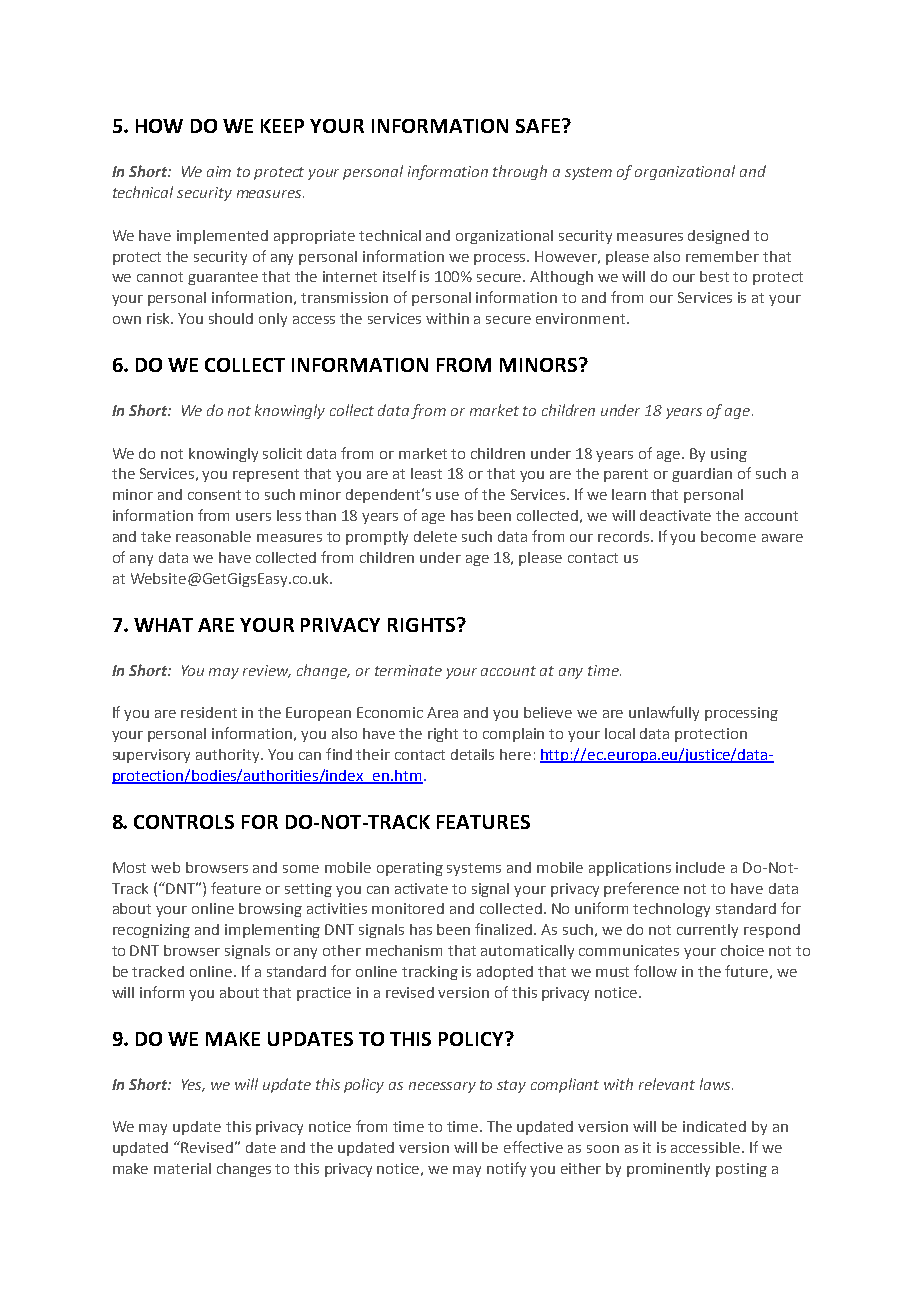  I want to click on terminate, so click(408, 670).
